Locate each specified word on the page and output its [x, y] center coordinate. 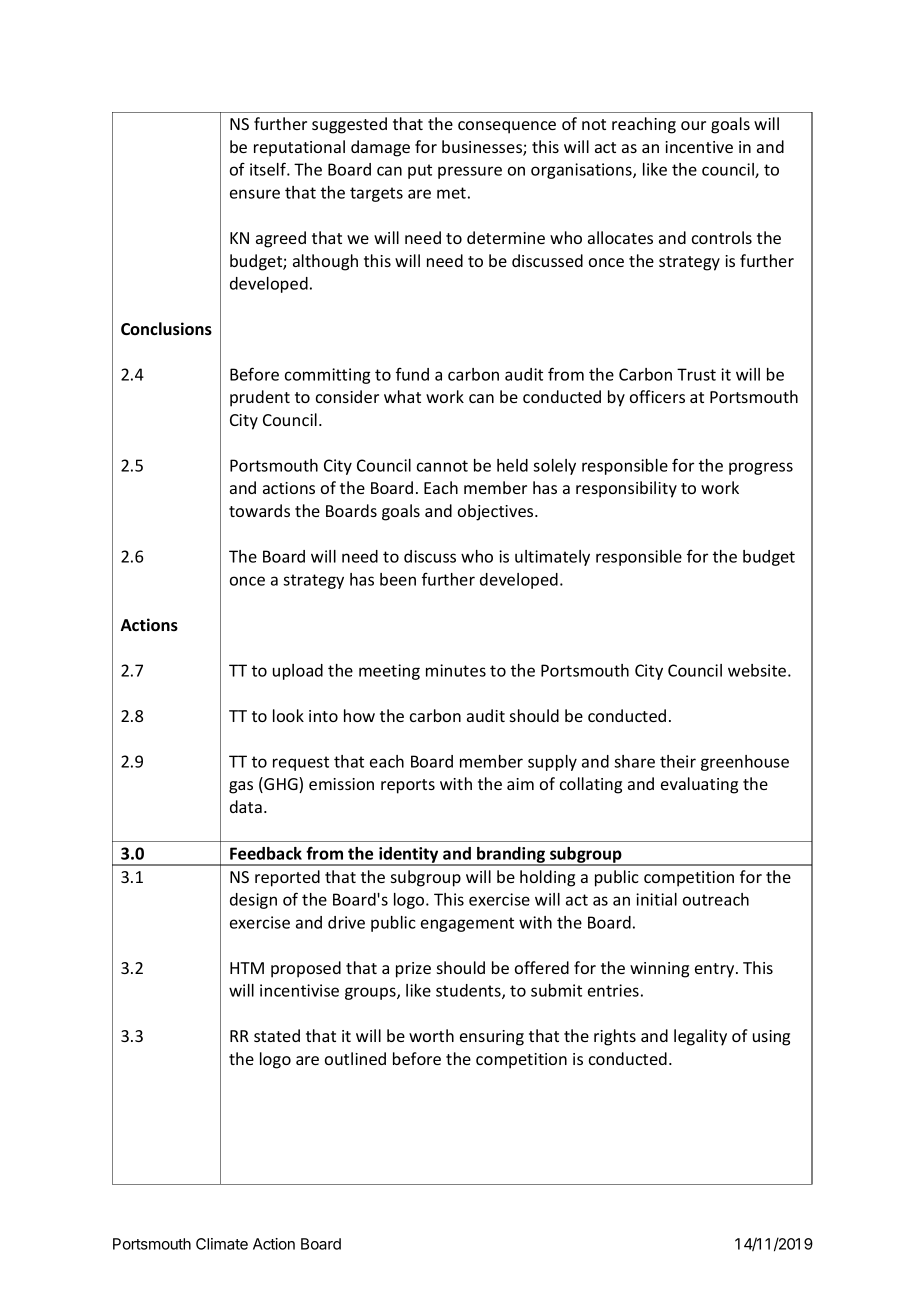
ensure [255, 194]
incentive [699, 147]
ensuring [492, 1038]
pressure [470, 172]
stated [277, 1035]
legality [700, 1037]
